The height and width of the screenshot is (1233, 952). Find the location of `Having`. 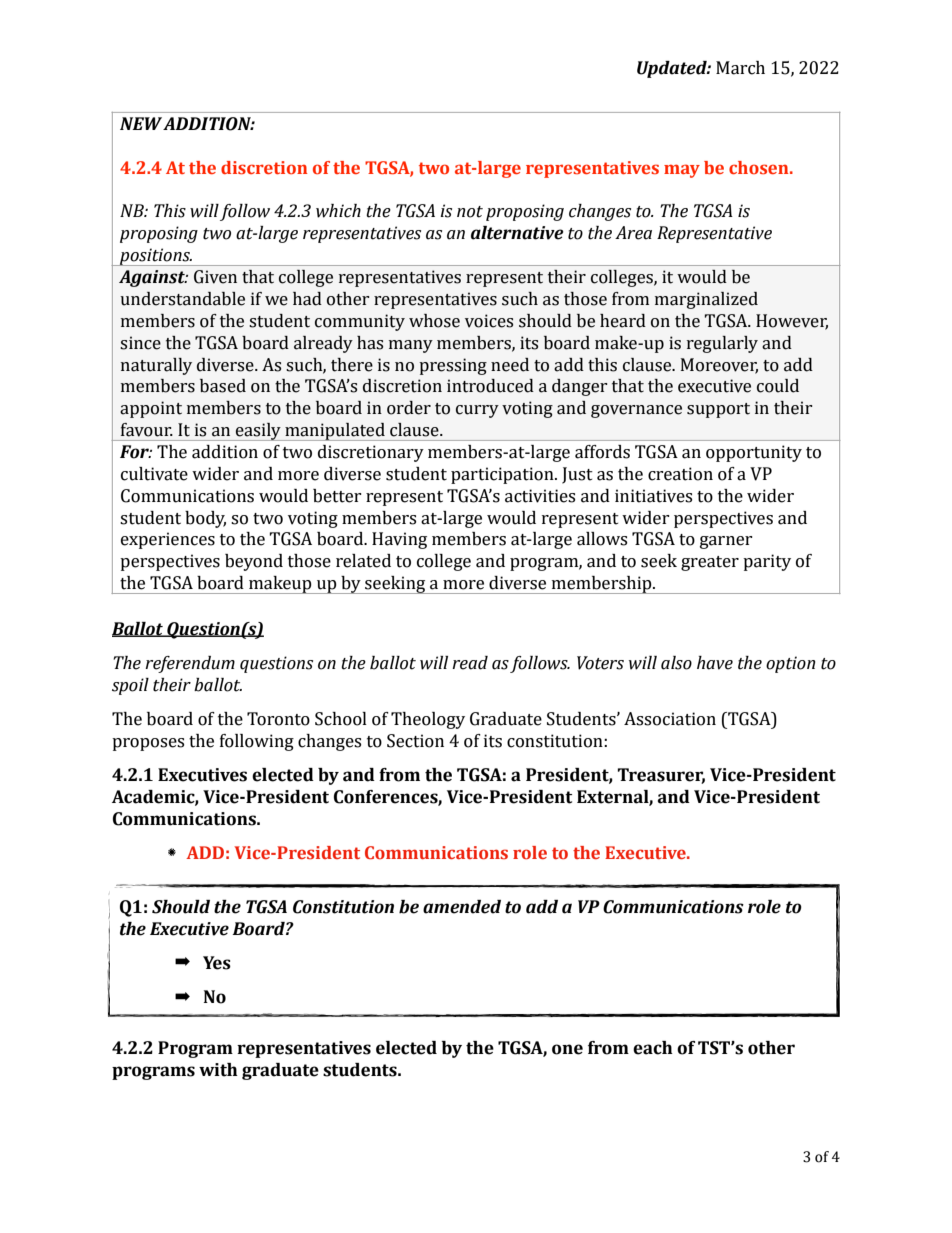

Having is located at coordinates (399, 540).
